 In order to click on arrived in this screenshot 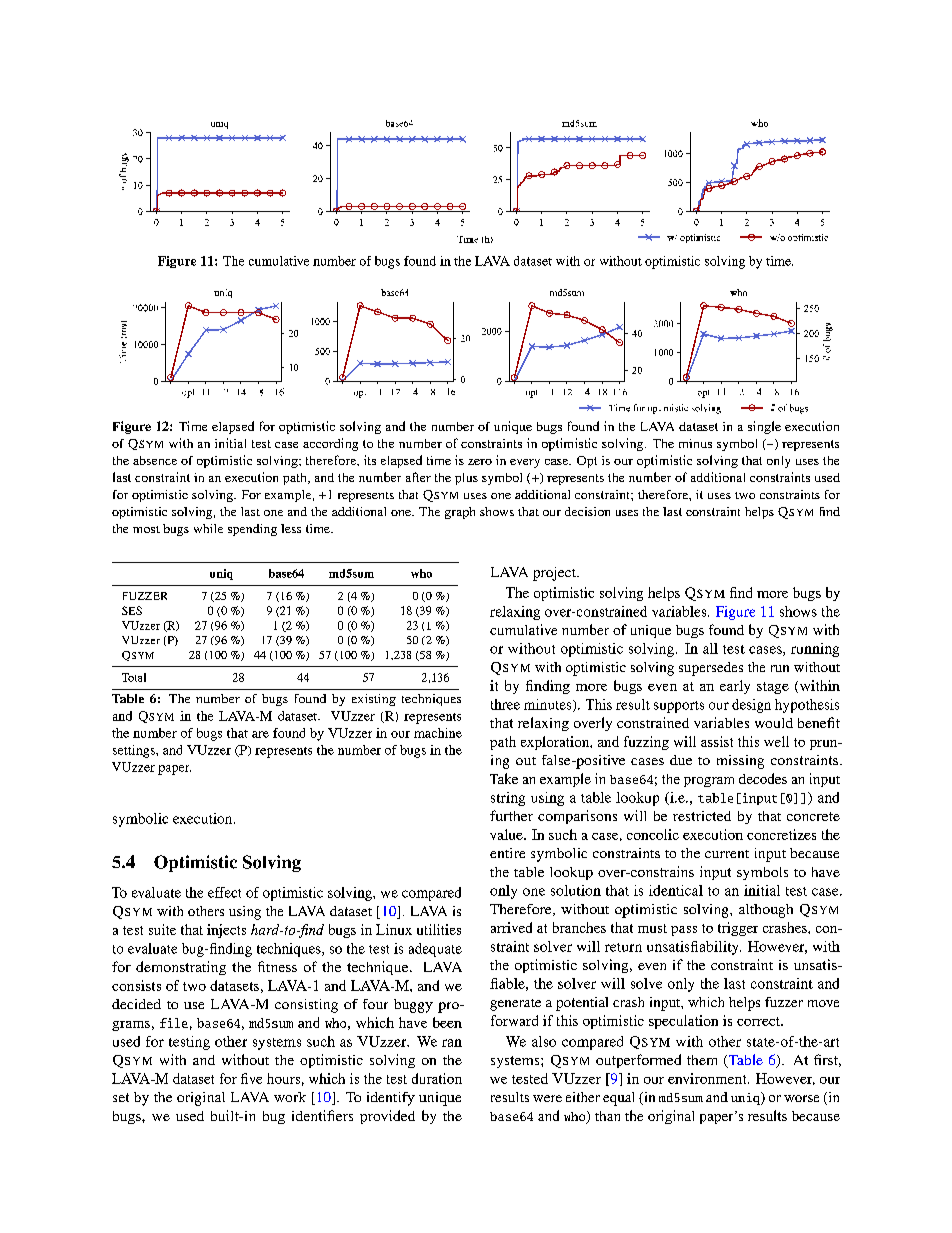, I will do `click(511, 927)`.
